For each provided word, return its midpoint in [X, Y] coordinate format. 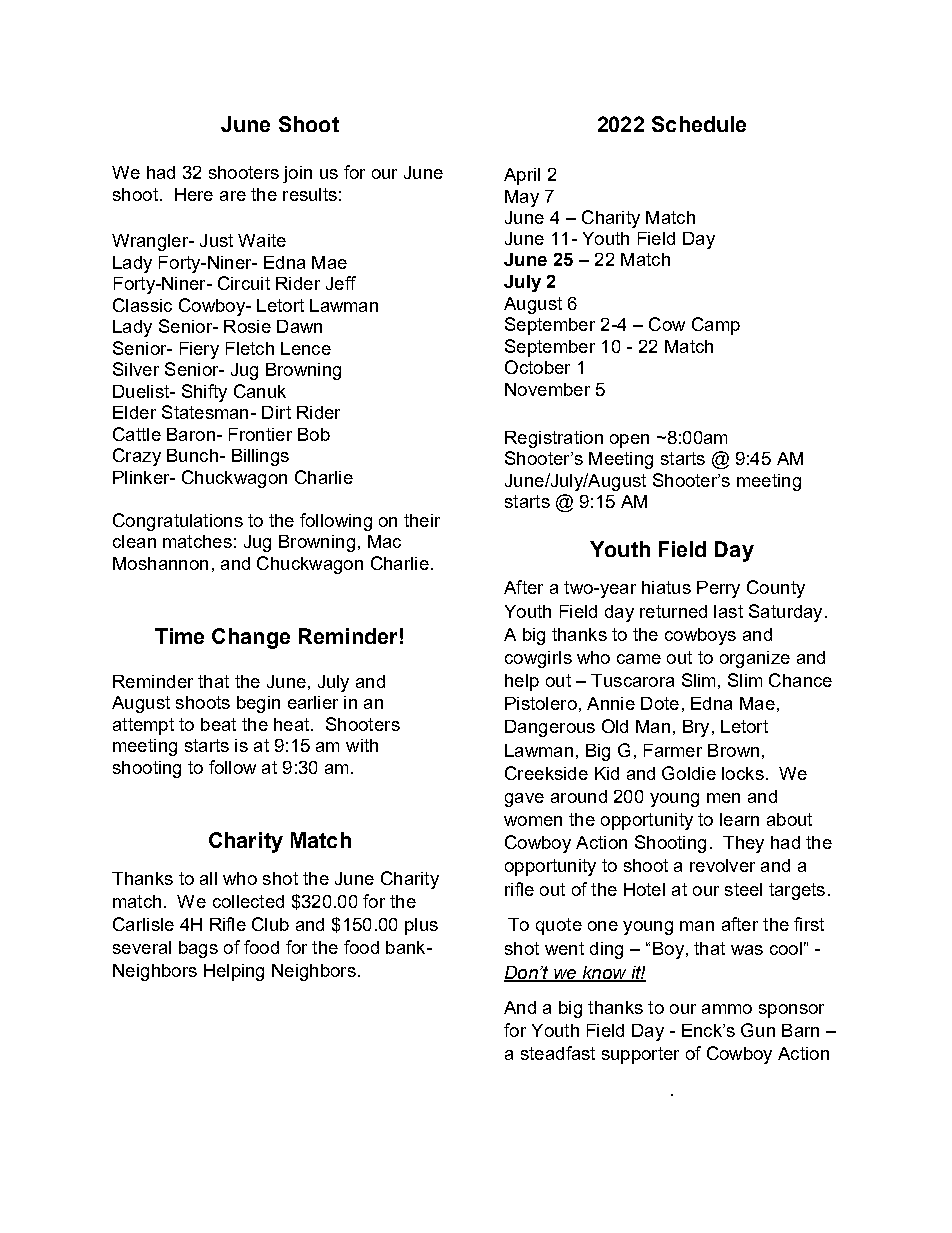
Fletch [250, 348]
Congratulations [178, 522]
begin [258, 704]
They [743, 844]
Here [194, 194]
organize [755, 659]
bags [198, 949]
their [422, 520]
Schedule [699, 124]
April [522, 176]
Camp [716, 326]
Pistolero [541, 703]
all [208, 878]
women [533, 821]
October [537, 367]
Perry [718, 589]
